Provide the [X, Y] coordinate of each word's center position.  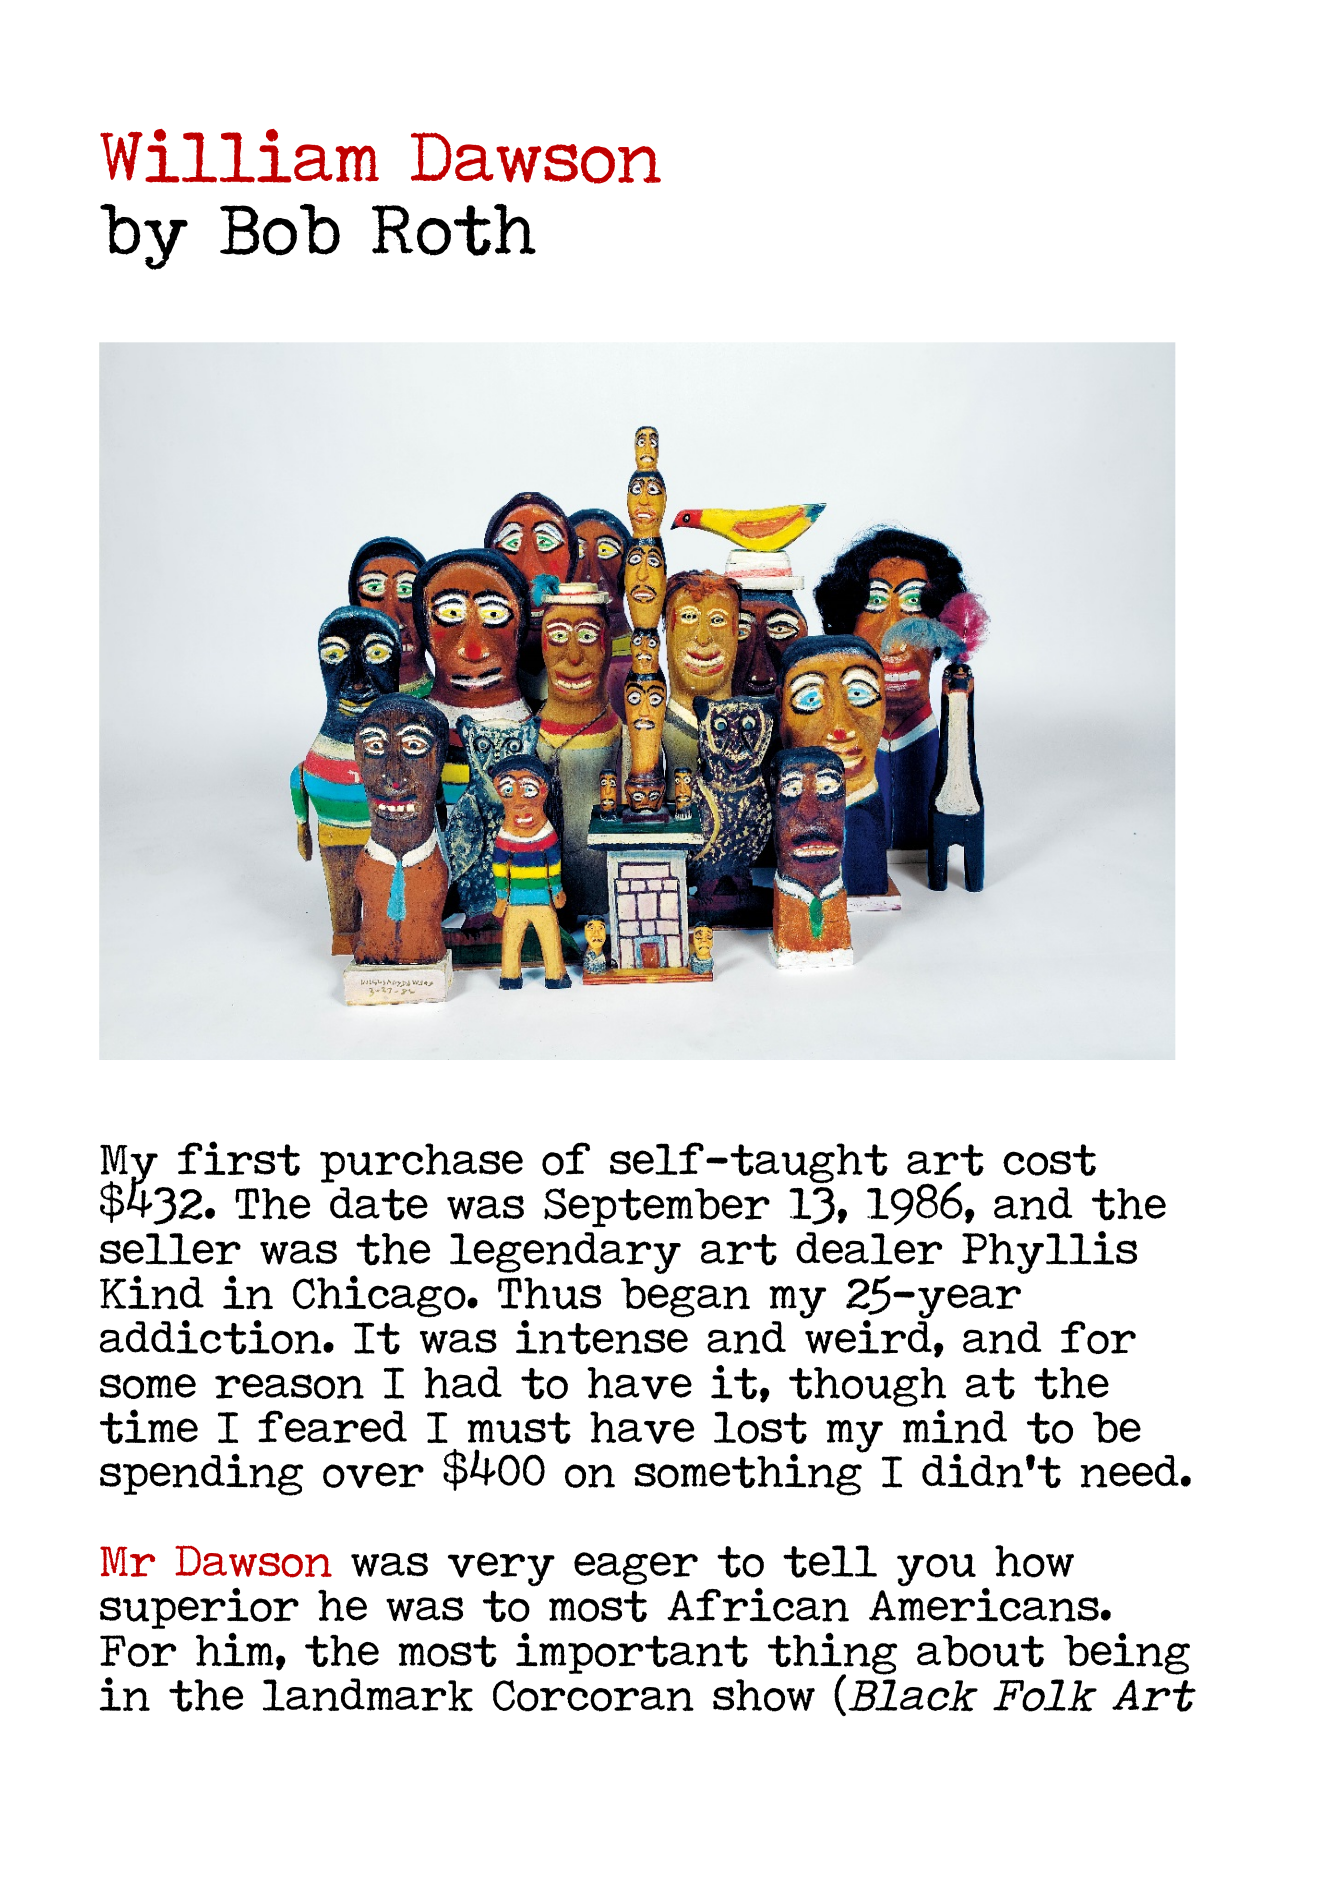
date [379, 1204]
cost [1049, 1160]
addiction [212, 1337]
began [685, 1297]
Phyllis [1049, 1252]
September [657, 1207]
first [239, 1158]
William [239, 156]
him [235, 1649]
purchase [421, 1163]
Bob [280, 230]
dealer [869, 1248]
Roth [454, 230]
